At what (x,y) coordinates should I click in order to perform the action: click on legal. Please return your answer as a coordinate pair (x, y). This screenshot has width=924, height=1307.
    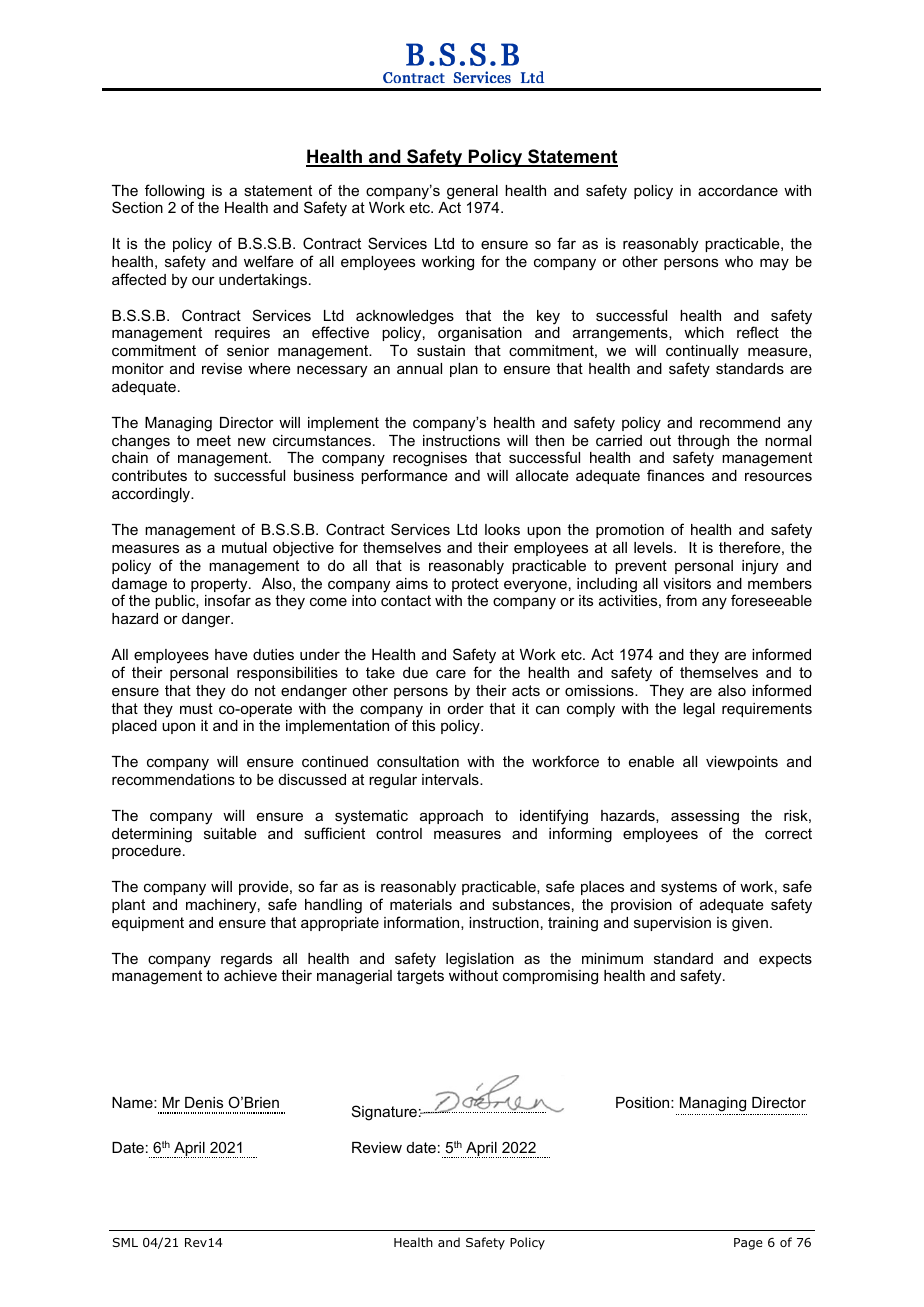
    Looking at the image, I should click on (699, 710).
